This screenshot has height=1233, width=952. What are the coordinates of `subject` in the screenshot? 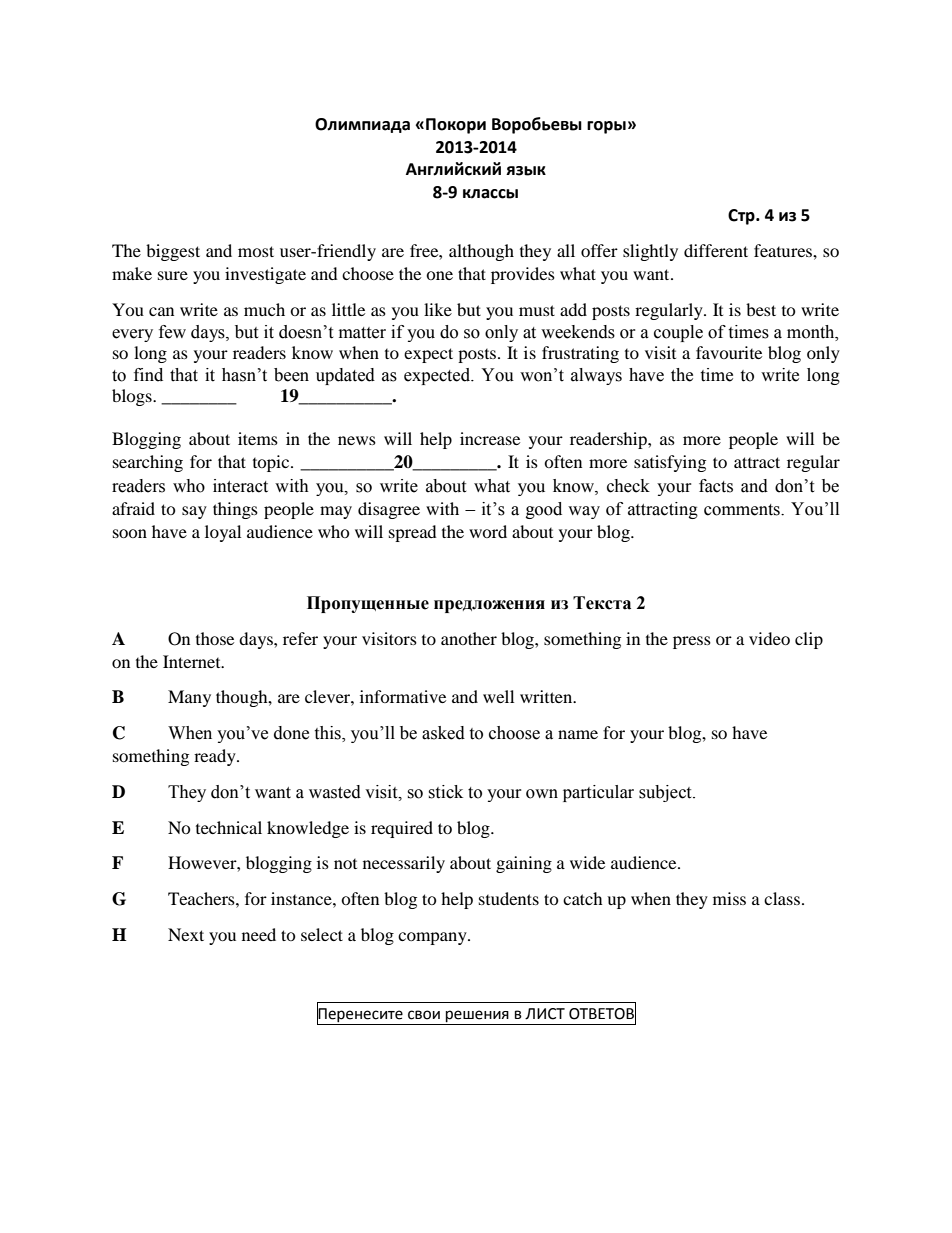 It's located at (666, 793).
